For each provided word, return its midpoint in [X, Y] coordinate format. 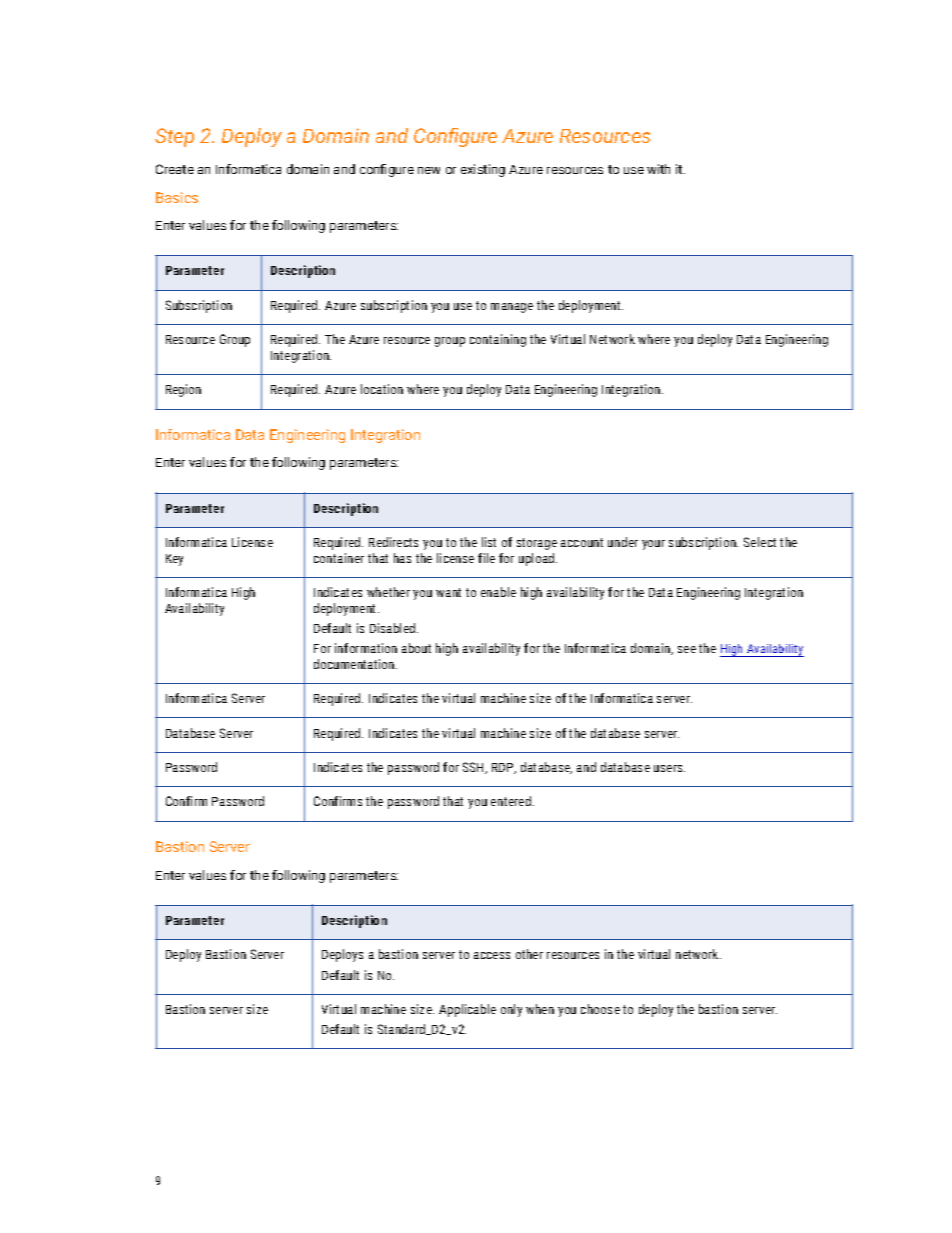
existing [483, 170]
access [492, 955]
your [653, 545]
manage [512, 308]
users [669, 768]
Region [183, 390]
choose [600, 1009]
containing [498, 340]
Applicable [467, 1010]
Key [174, 560]
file [486, 558]
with [658, 169]
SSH [475, 768]
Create [175, 169]
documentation [355, 664]
